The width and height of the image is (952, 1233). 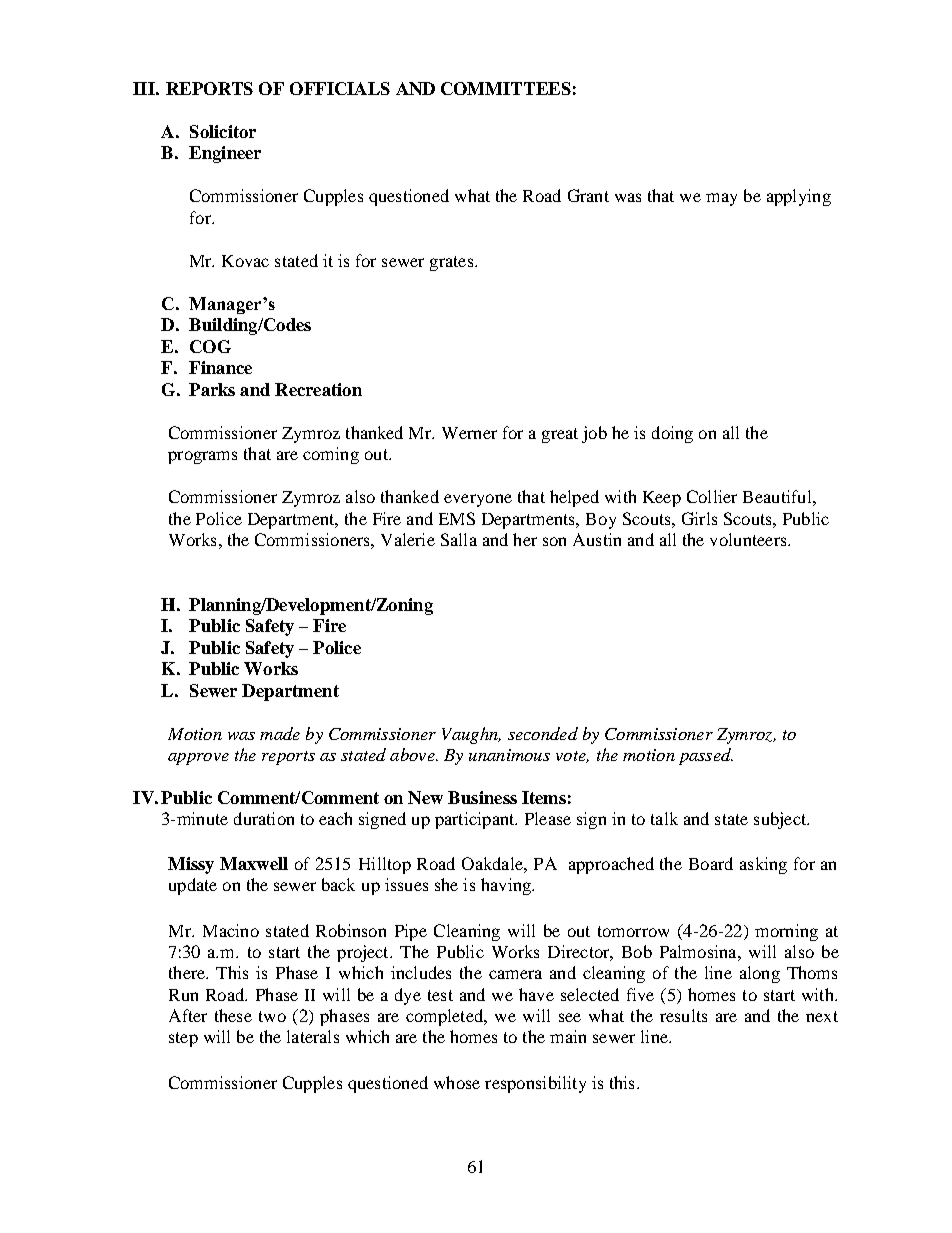 I want to click on responsibility, so click(x=535, y=1084).
